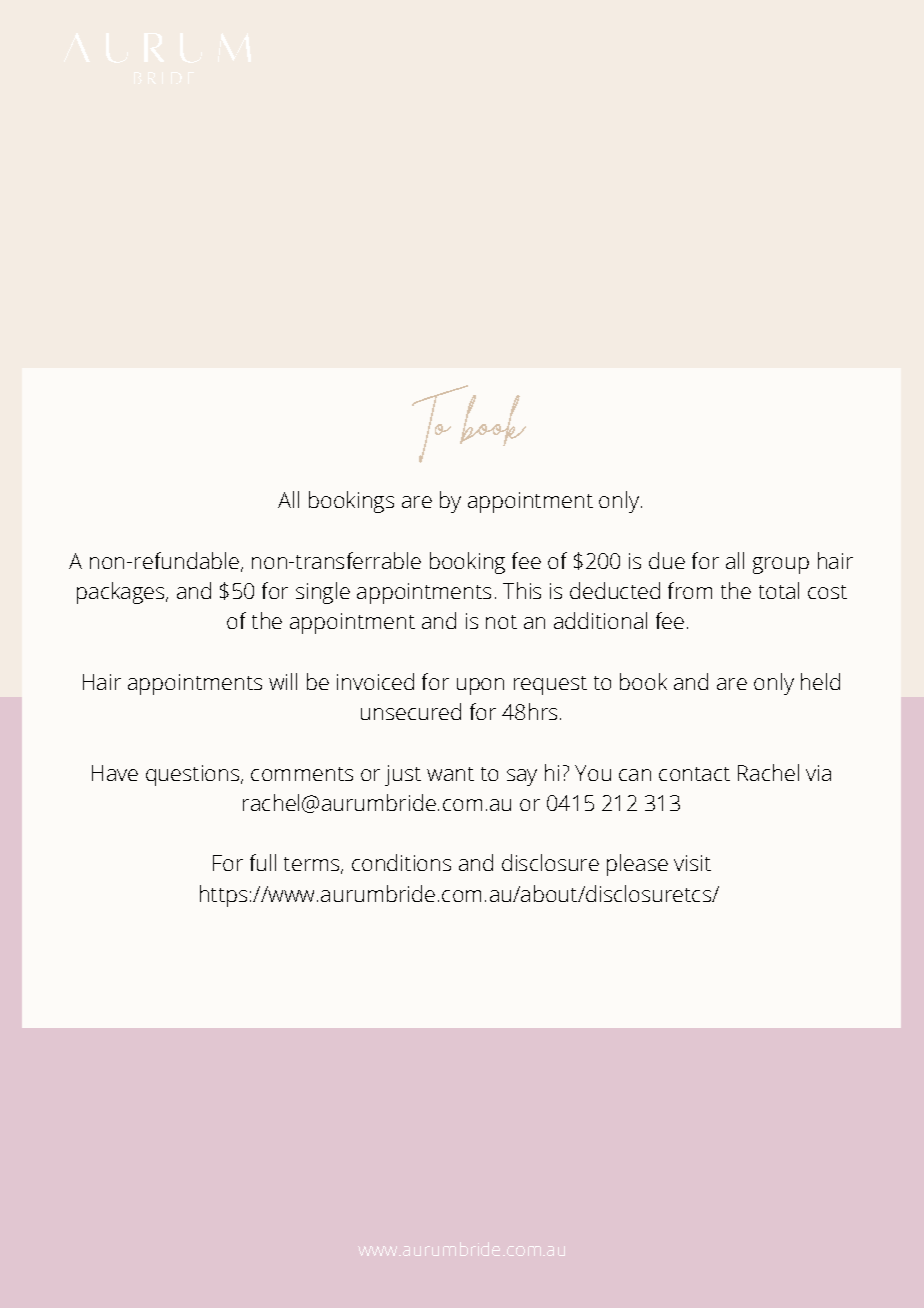 The width and height of the screenshot is (924, 1309). I want to click on will, so click(283, 681).
